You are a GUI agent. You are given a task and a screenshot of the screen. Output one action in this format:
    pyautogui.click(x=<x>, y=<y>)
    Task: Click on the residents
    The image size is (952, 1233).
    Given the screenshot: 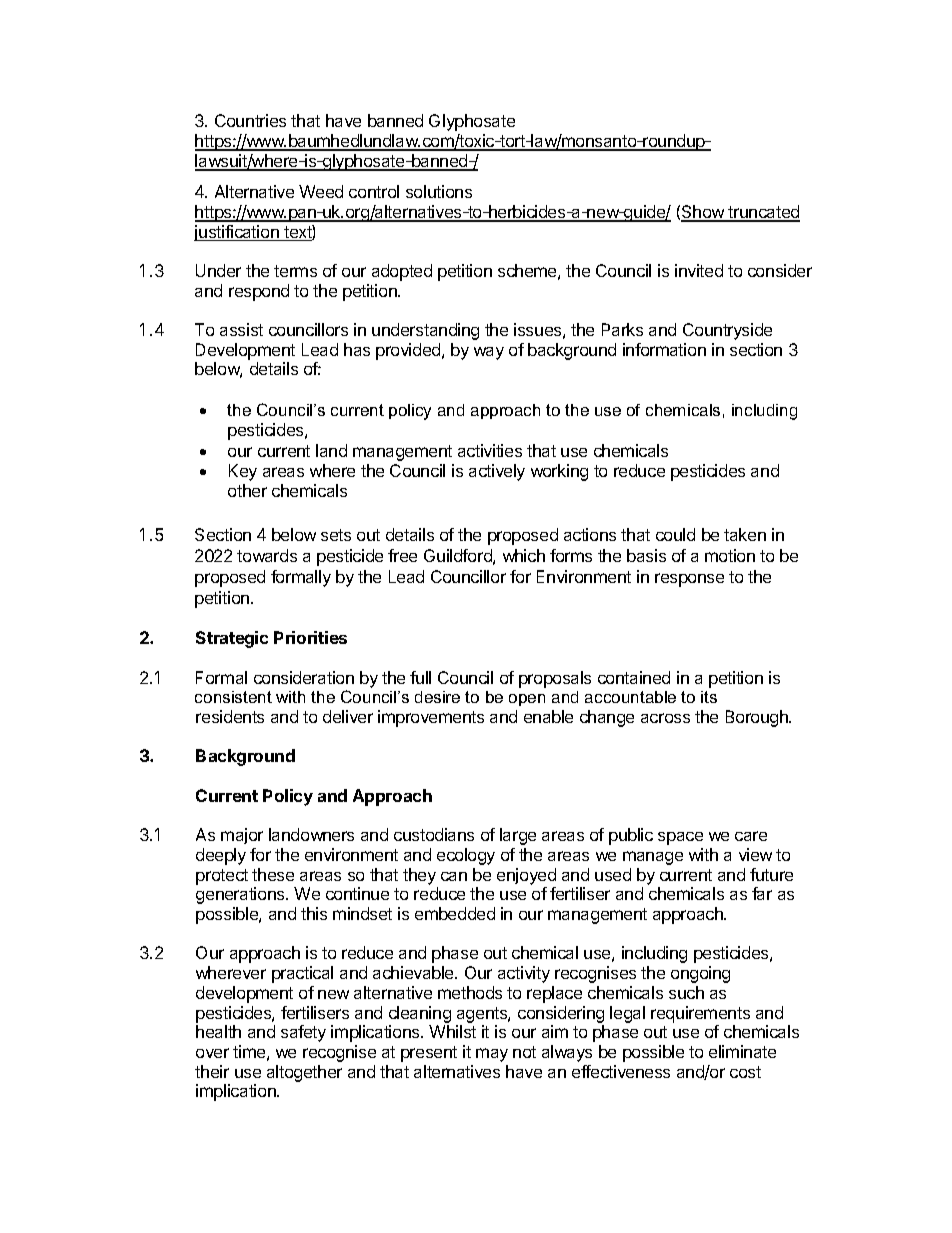 What is the action you would take?
    pyautogui.click(x=230, y=716)
